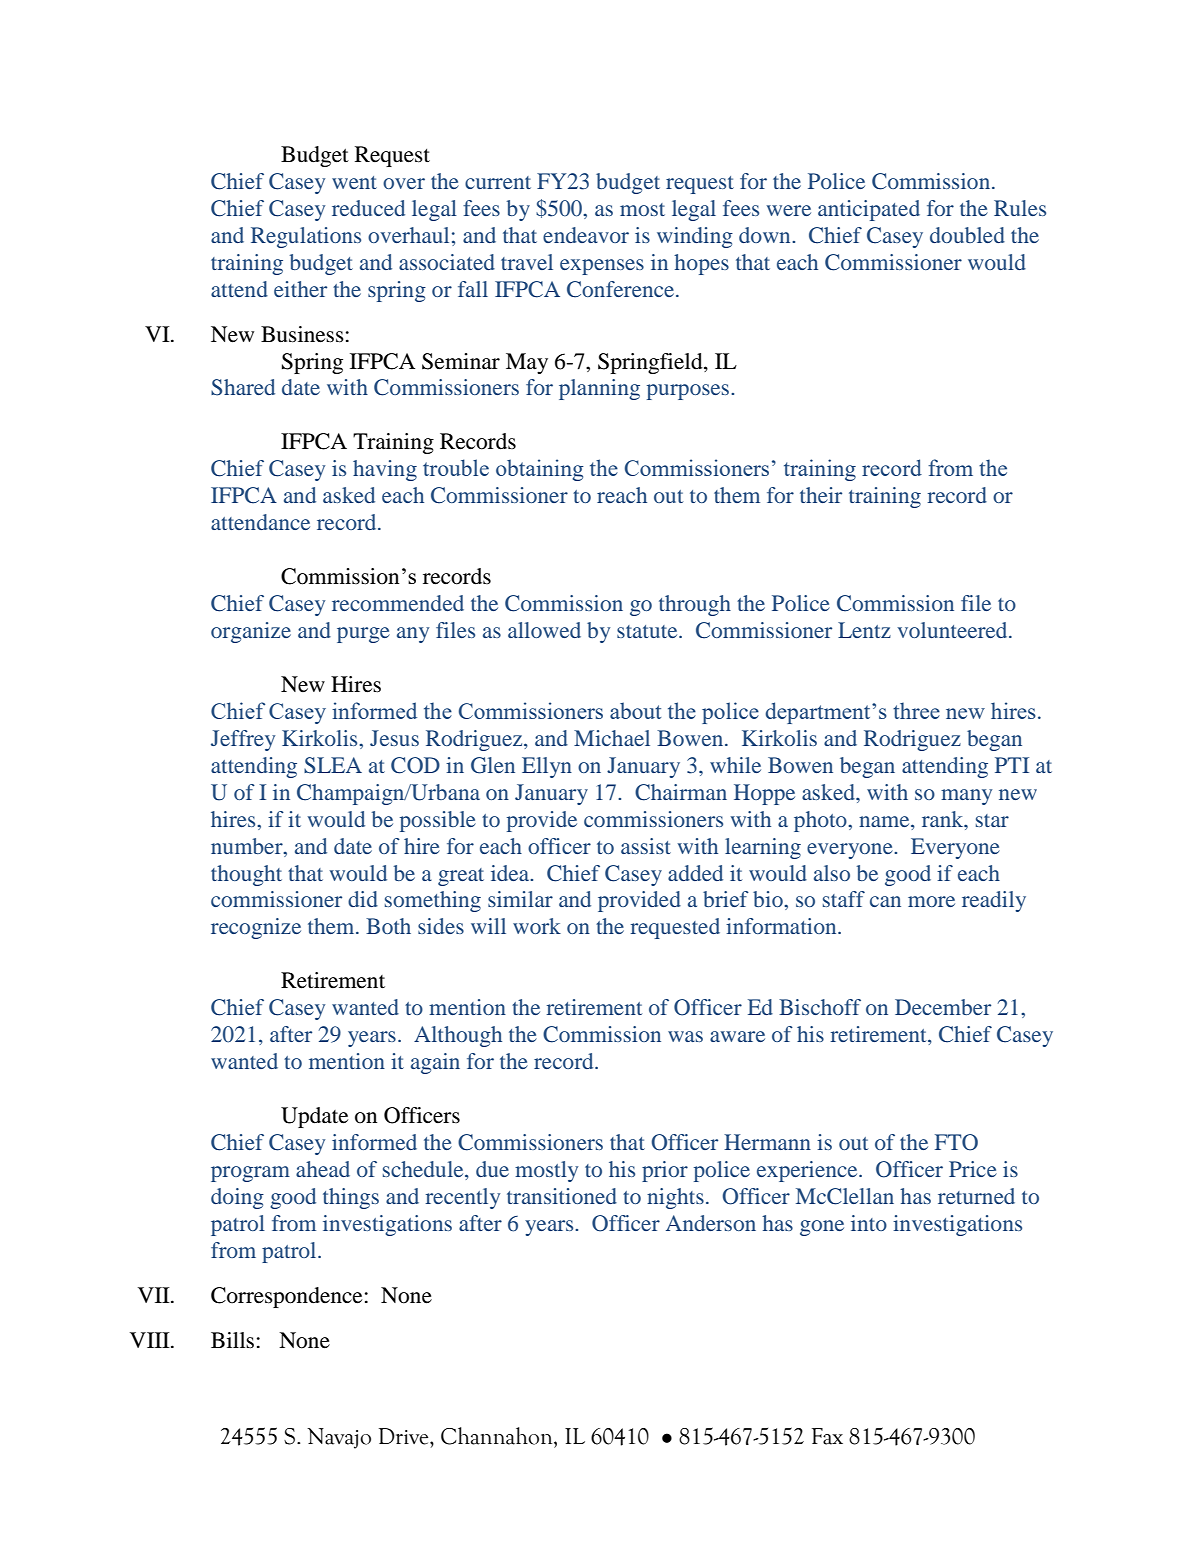  What do you see at coordinates (586, 235) in the document?
I see `endeavor` at bounding box center [586, 235].
